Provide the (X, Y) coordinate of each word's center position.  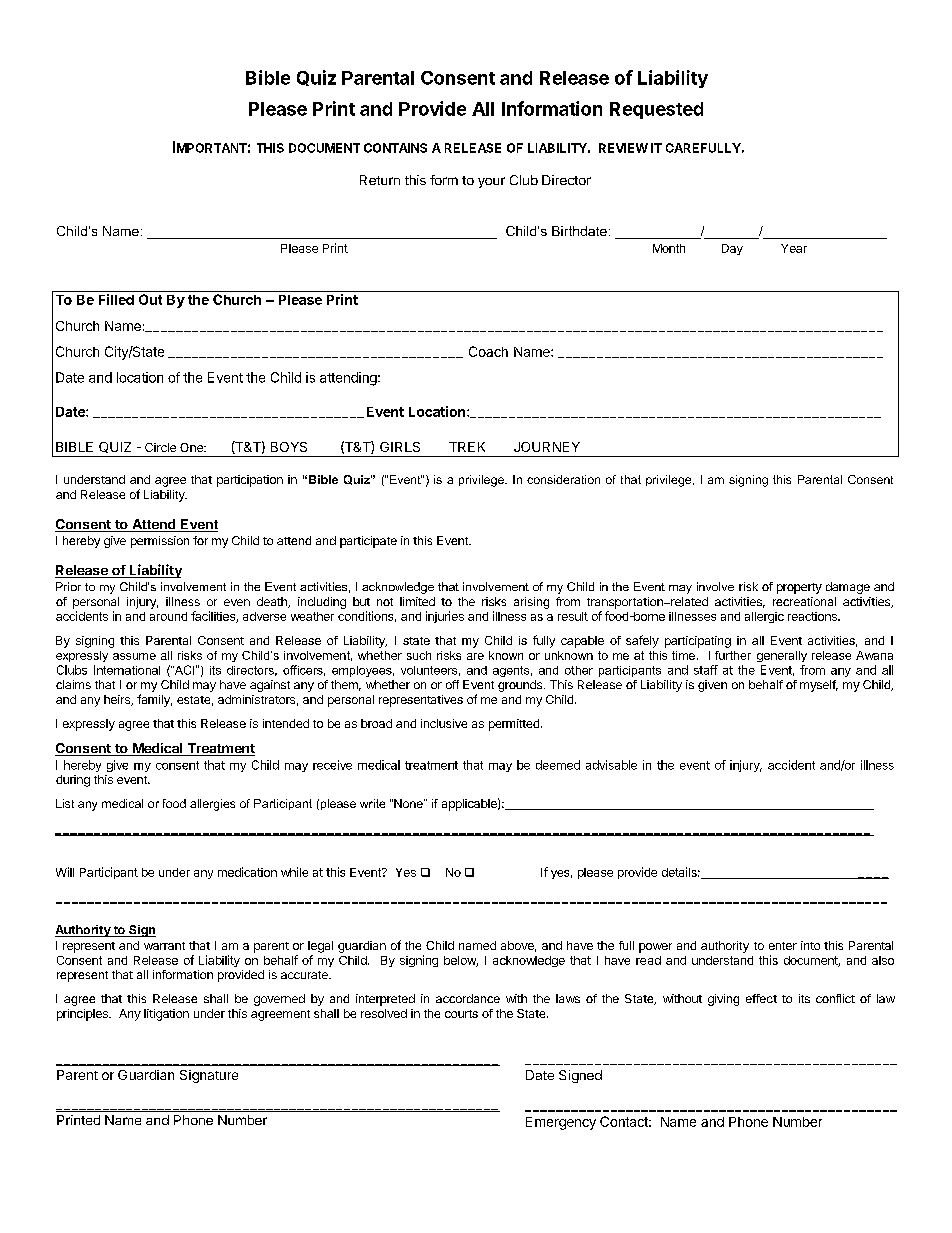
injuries (445, 617)
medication (247, 872)
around (168, 616)
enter (783, 946)
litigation (166, 1015)
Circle (160, 447)
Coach (488, 351)
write (372, 803)
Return (380, 180)
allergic (764, 617)
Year (794, 248)
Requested (656, 110)
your (491, 182)
